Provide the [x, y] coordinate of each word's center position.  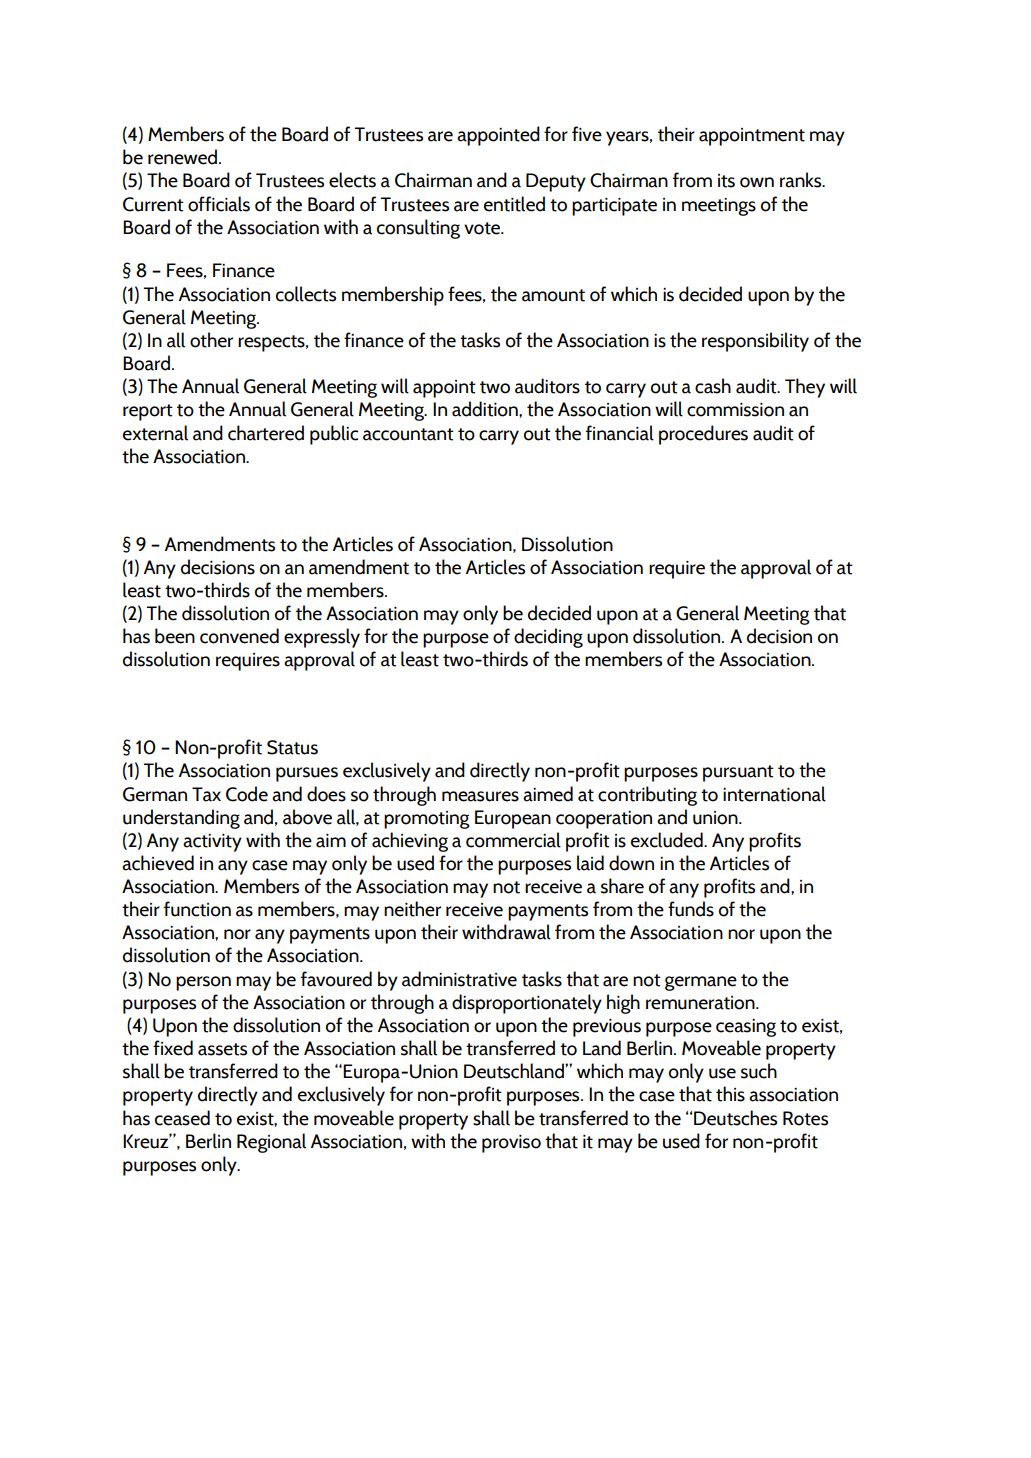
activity [212, 843]
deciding [548, 638]
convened [239, 636]
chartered [266, 433]
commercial [513, 840]
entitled [514, 204]
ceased [182, 1118]
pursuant [738, 773]
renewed [184, 157]
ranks [802, 180]
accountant [408, 434]
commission [735, 410]
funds [691, 909]
